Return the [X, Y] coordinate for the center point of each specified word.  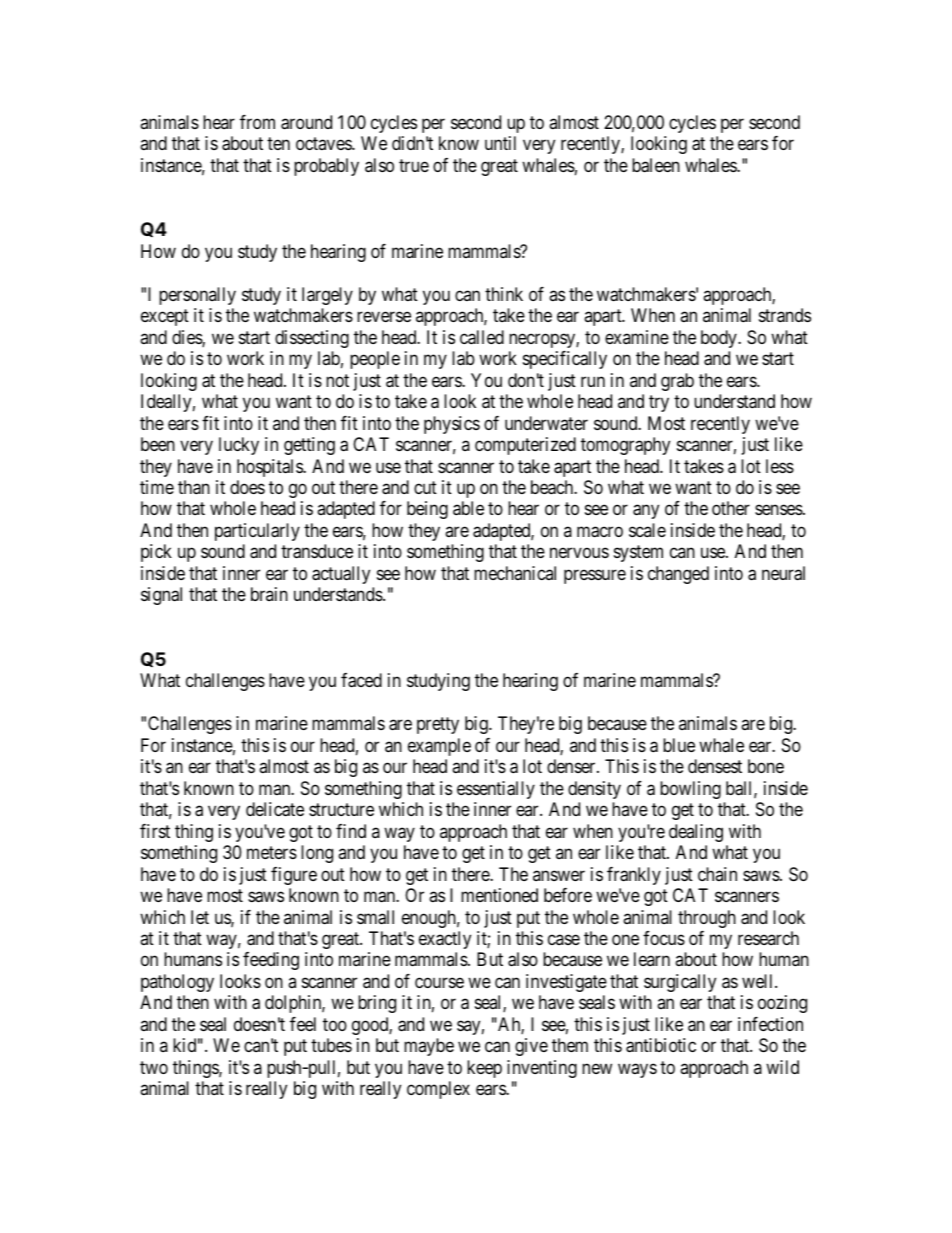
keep [484, 1069]
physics [452, 425]
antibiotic [661, 1045]
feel [303, 1024]
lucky [239, 446]
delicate [275, 809]
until [500, 143]
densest [715, 766]
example [439, 747]
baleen [656, 165]
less [780, 466]
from [257, 122]
